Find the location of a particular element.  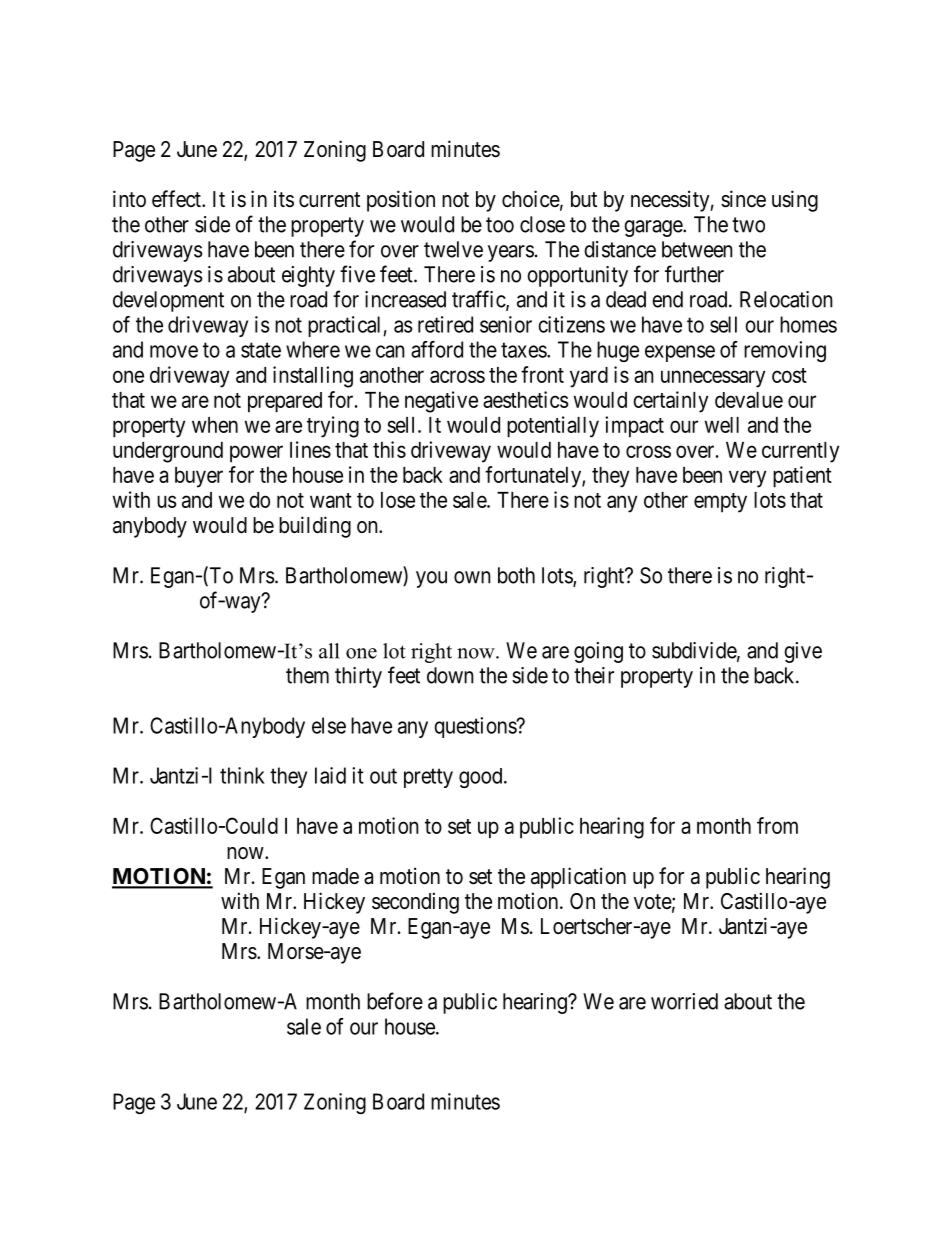

think is located at coordinates (242, 775).
